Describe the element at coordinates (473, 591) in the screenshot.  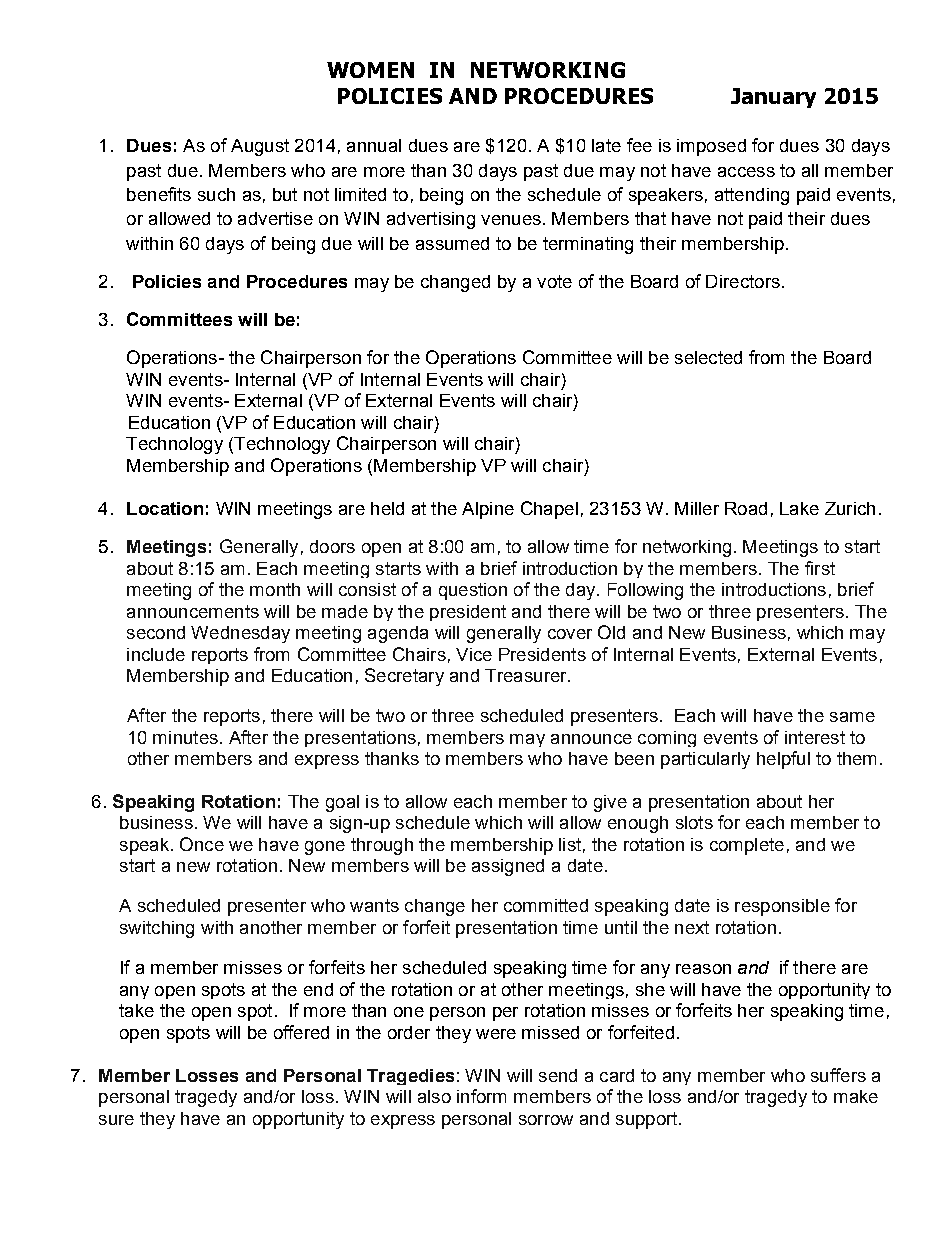
I see `question` at that location.
